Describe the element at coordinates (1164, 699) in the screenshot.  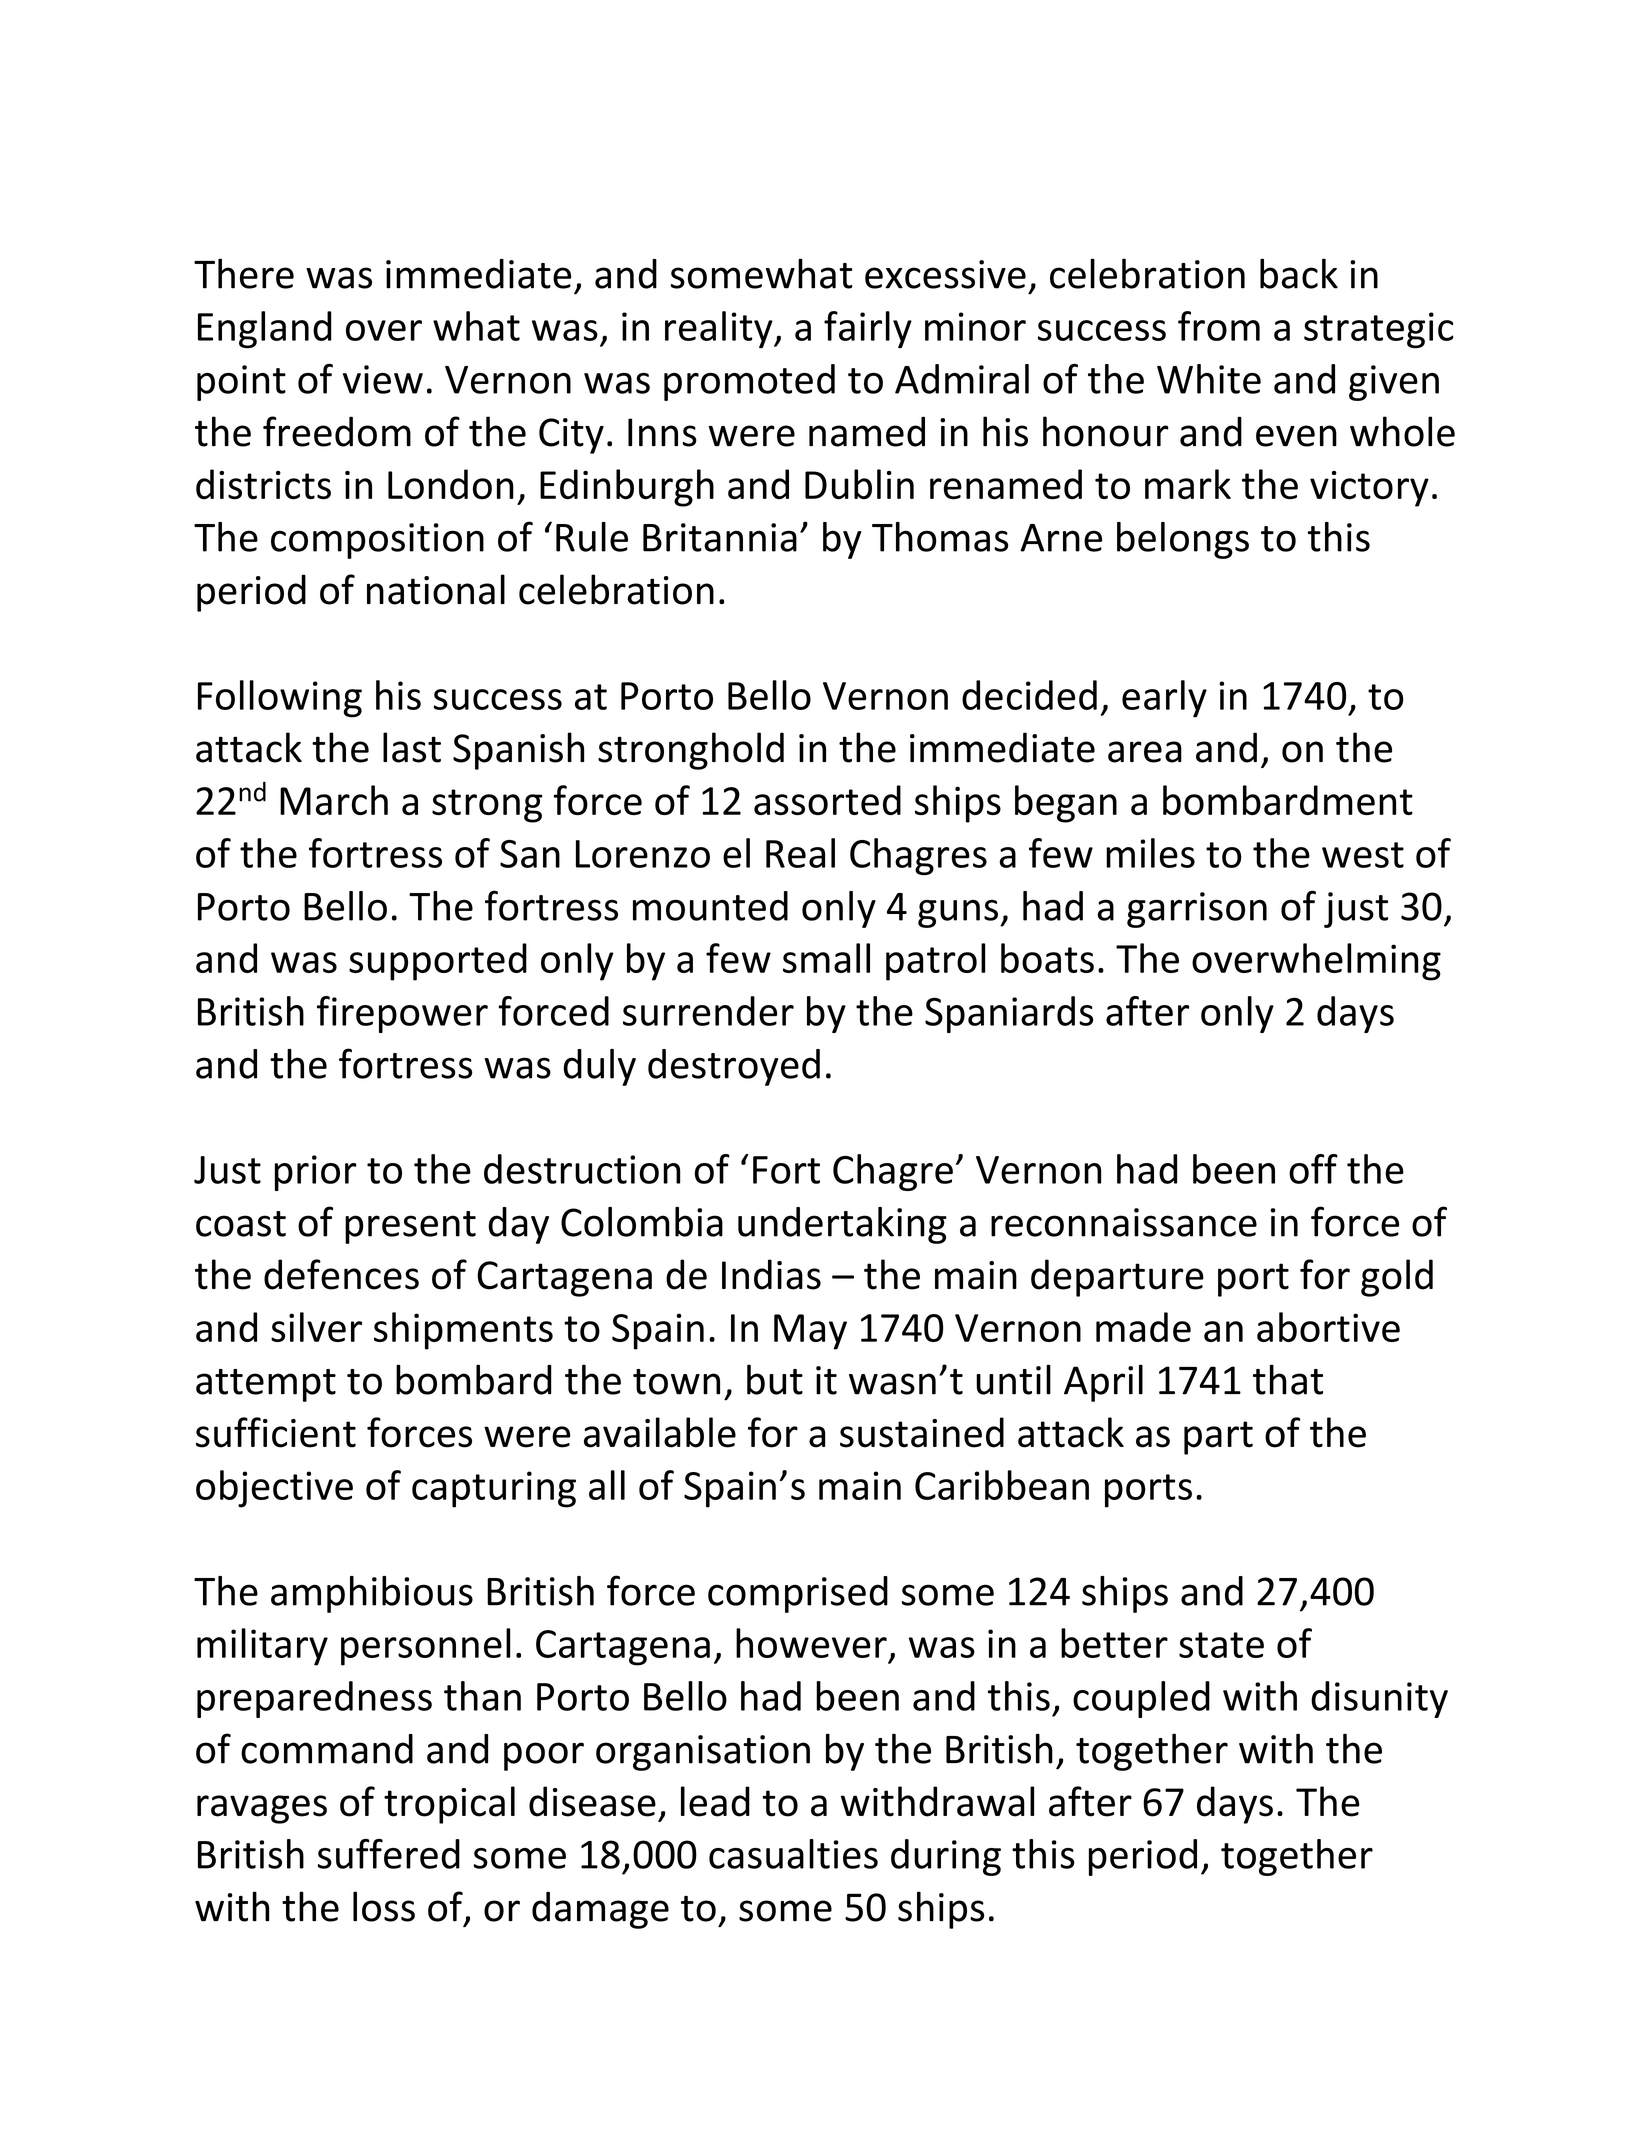
I see `early` at that location.
